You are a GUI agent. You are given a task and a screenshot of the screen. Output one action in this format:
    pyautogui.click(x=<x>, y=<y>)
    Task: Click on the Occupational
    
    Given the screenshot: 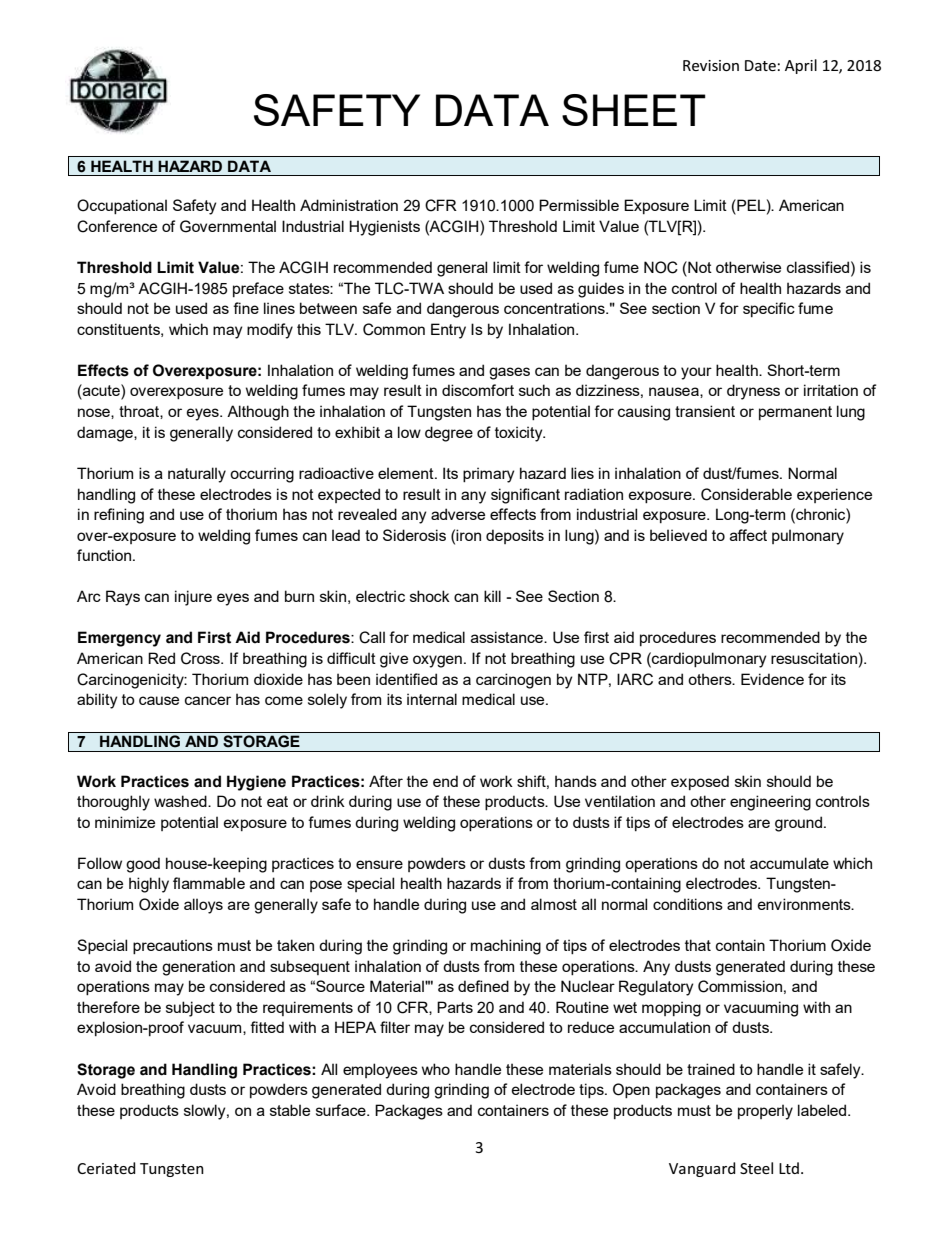 What is the action you would take?
    pyautogui.click(x=122, y=206)
